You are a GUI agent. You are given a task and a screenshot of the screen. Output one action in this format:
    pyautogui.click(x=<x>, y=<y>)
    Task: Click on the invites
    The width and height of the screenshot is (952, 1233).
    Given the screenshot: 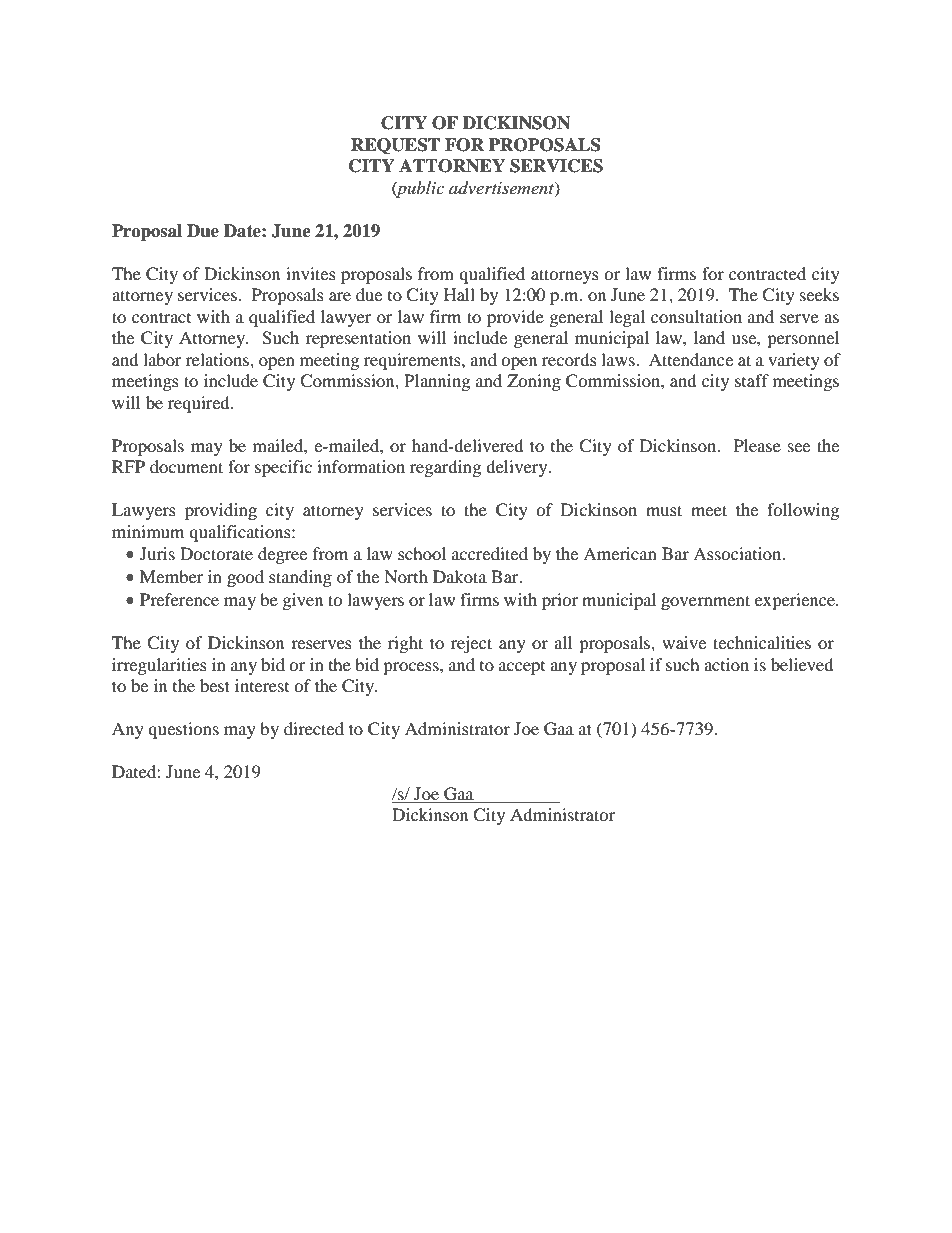 What is the action you would take?
    pyautogui.click(x=311, y=273)
